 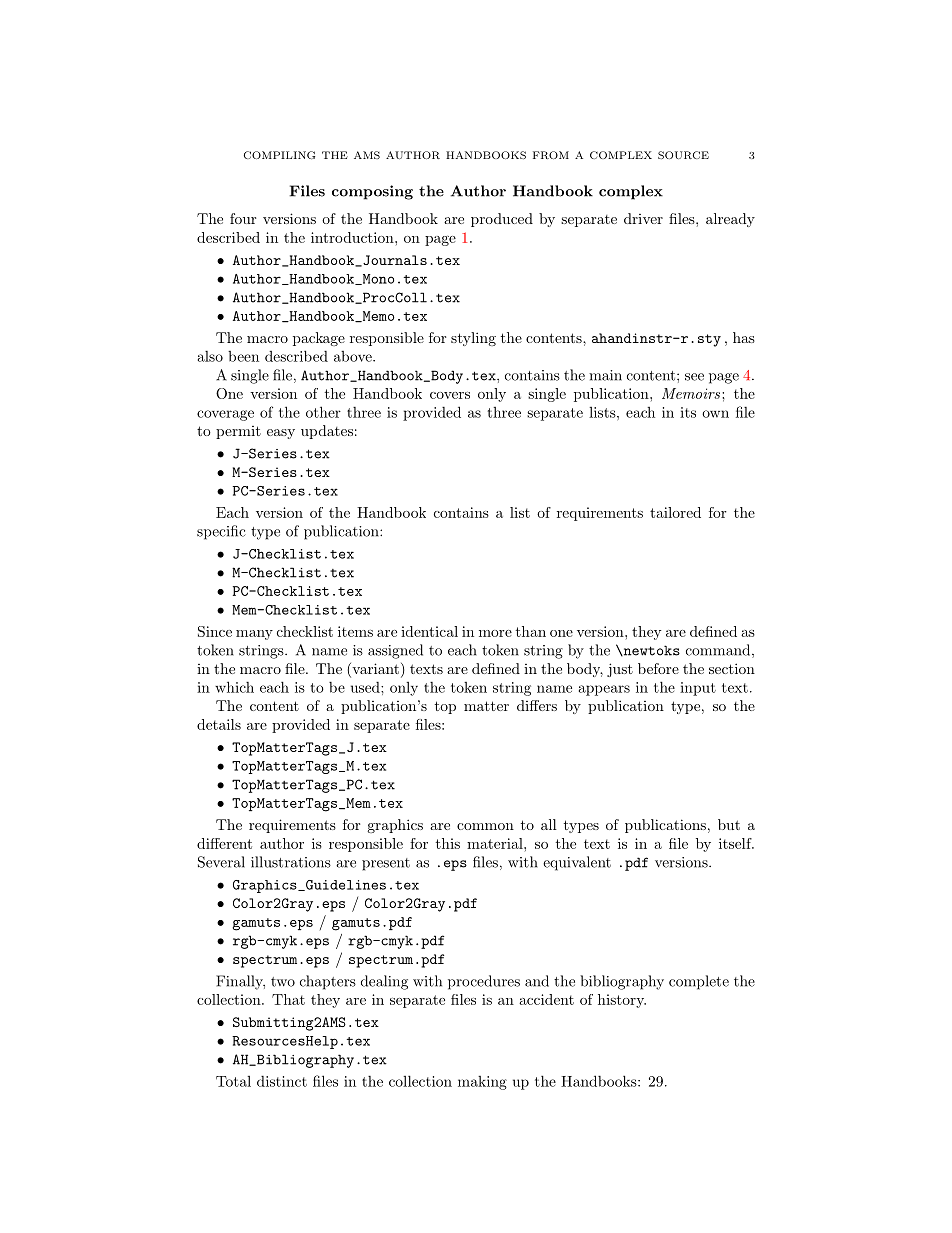 What do you see at coordinates (643, 218) in the screenshot?
I see `driver` at bounding box center [643, 218].
